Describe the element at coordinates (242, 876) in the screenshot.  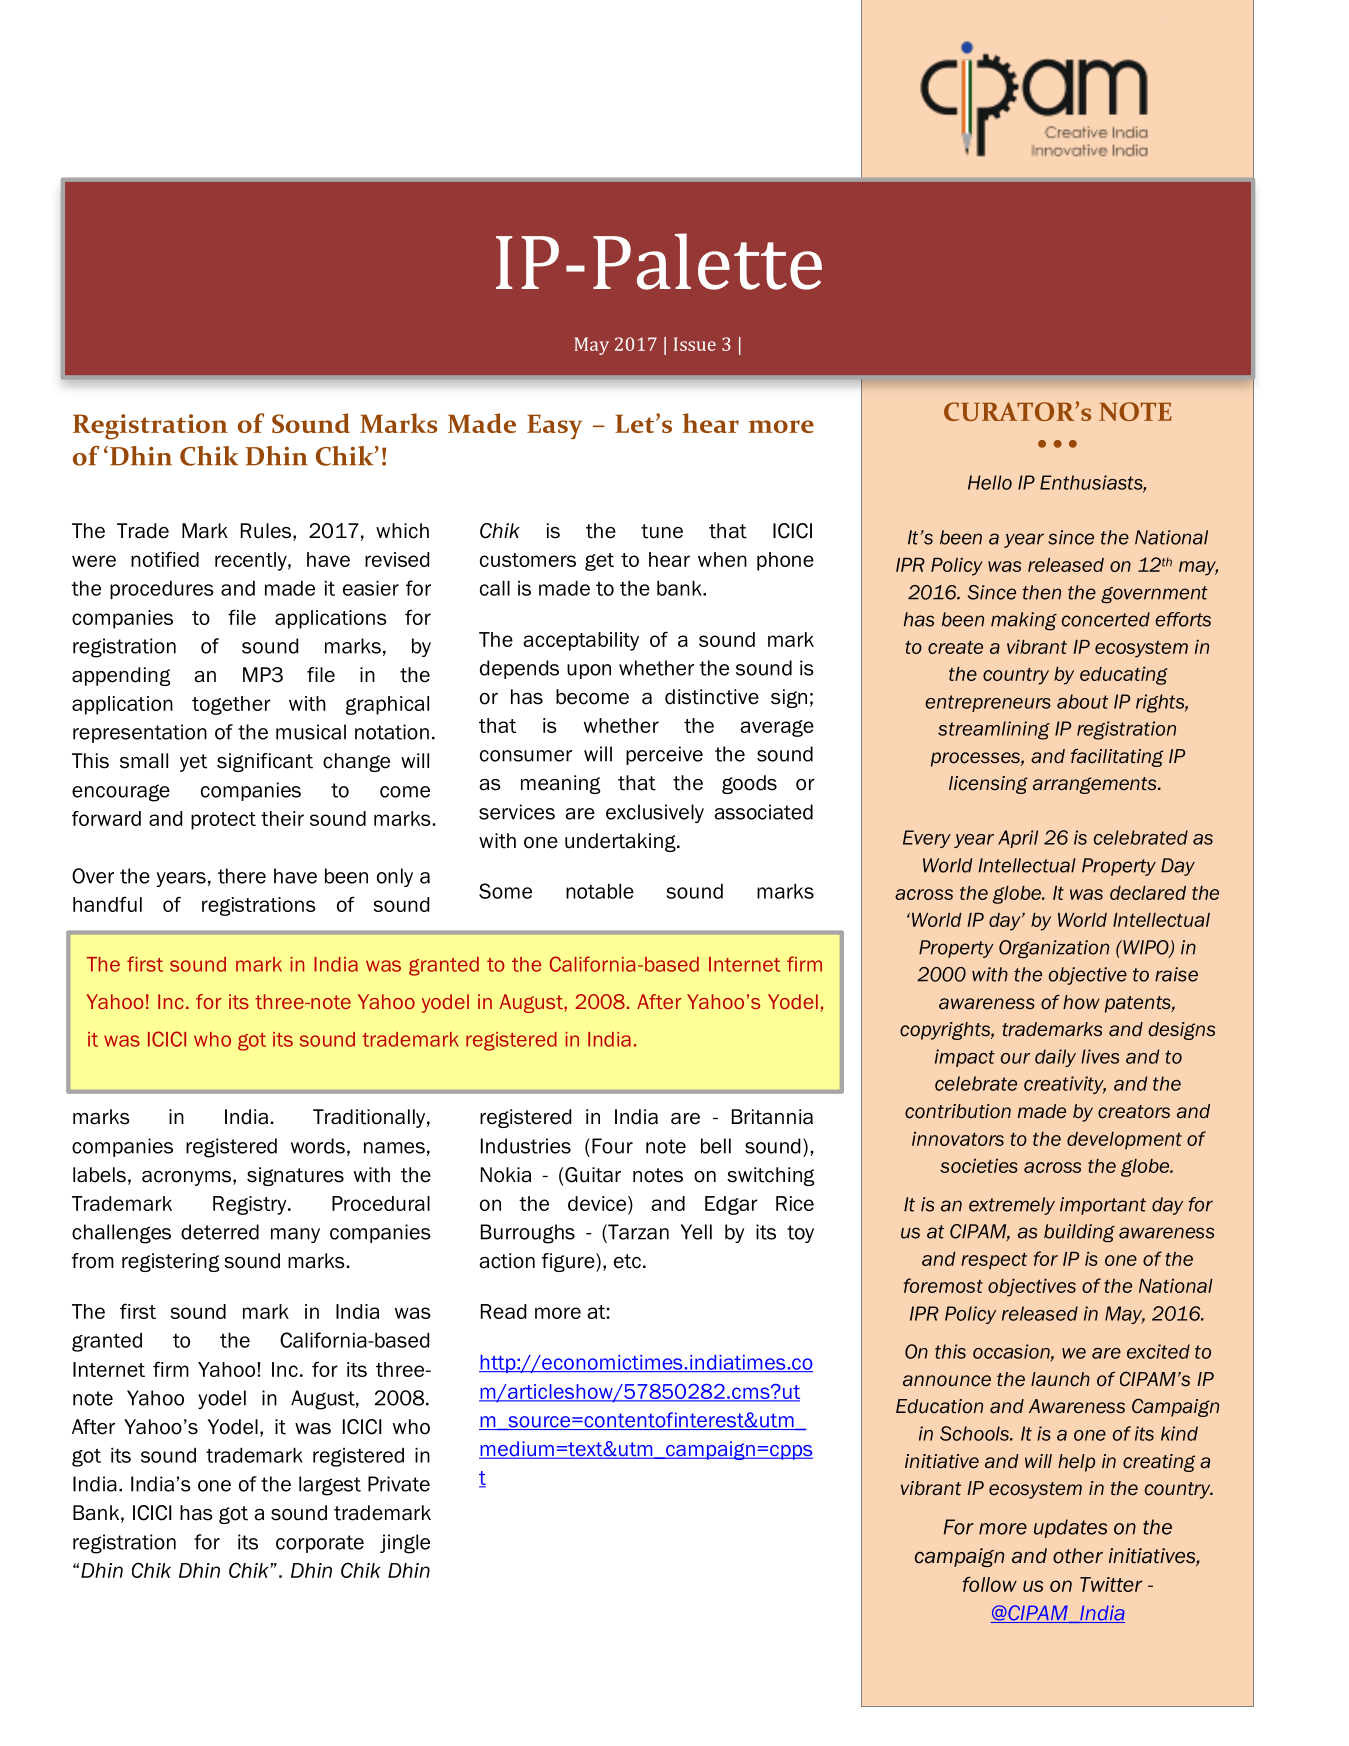
I see `there` at that location.
